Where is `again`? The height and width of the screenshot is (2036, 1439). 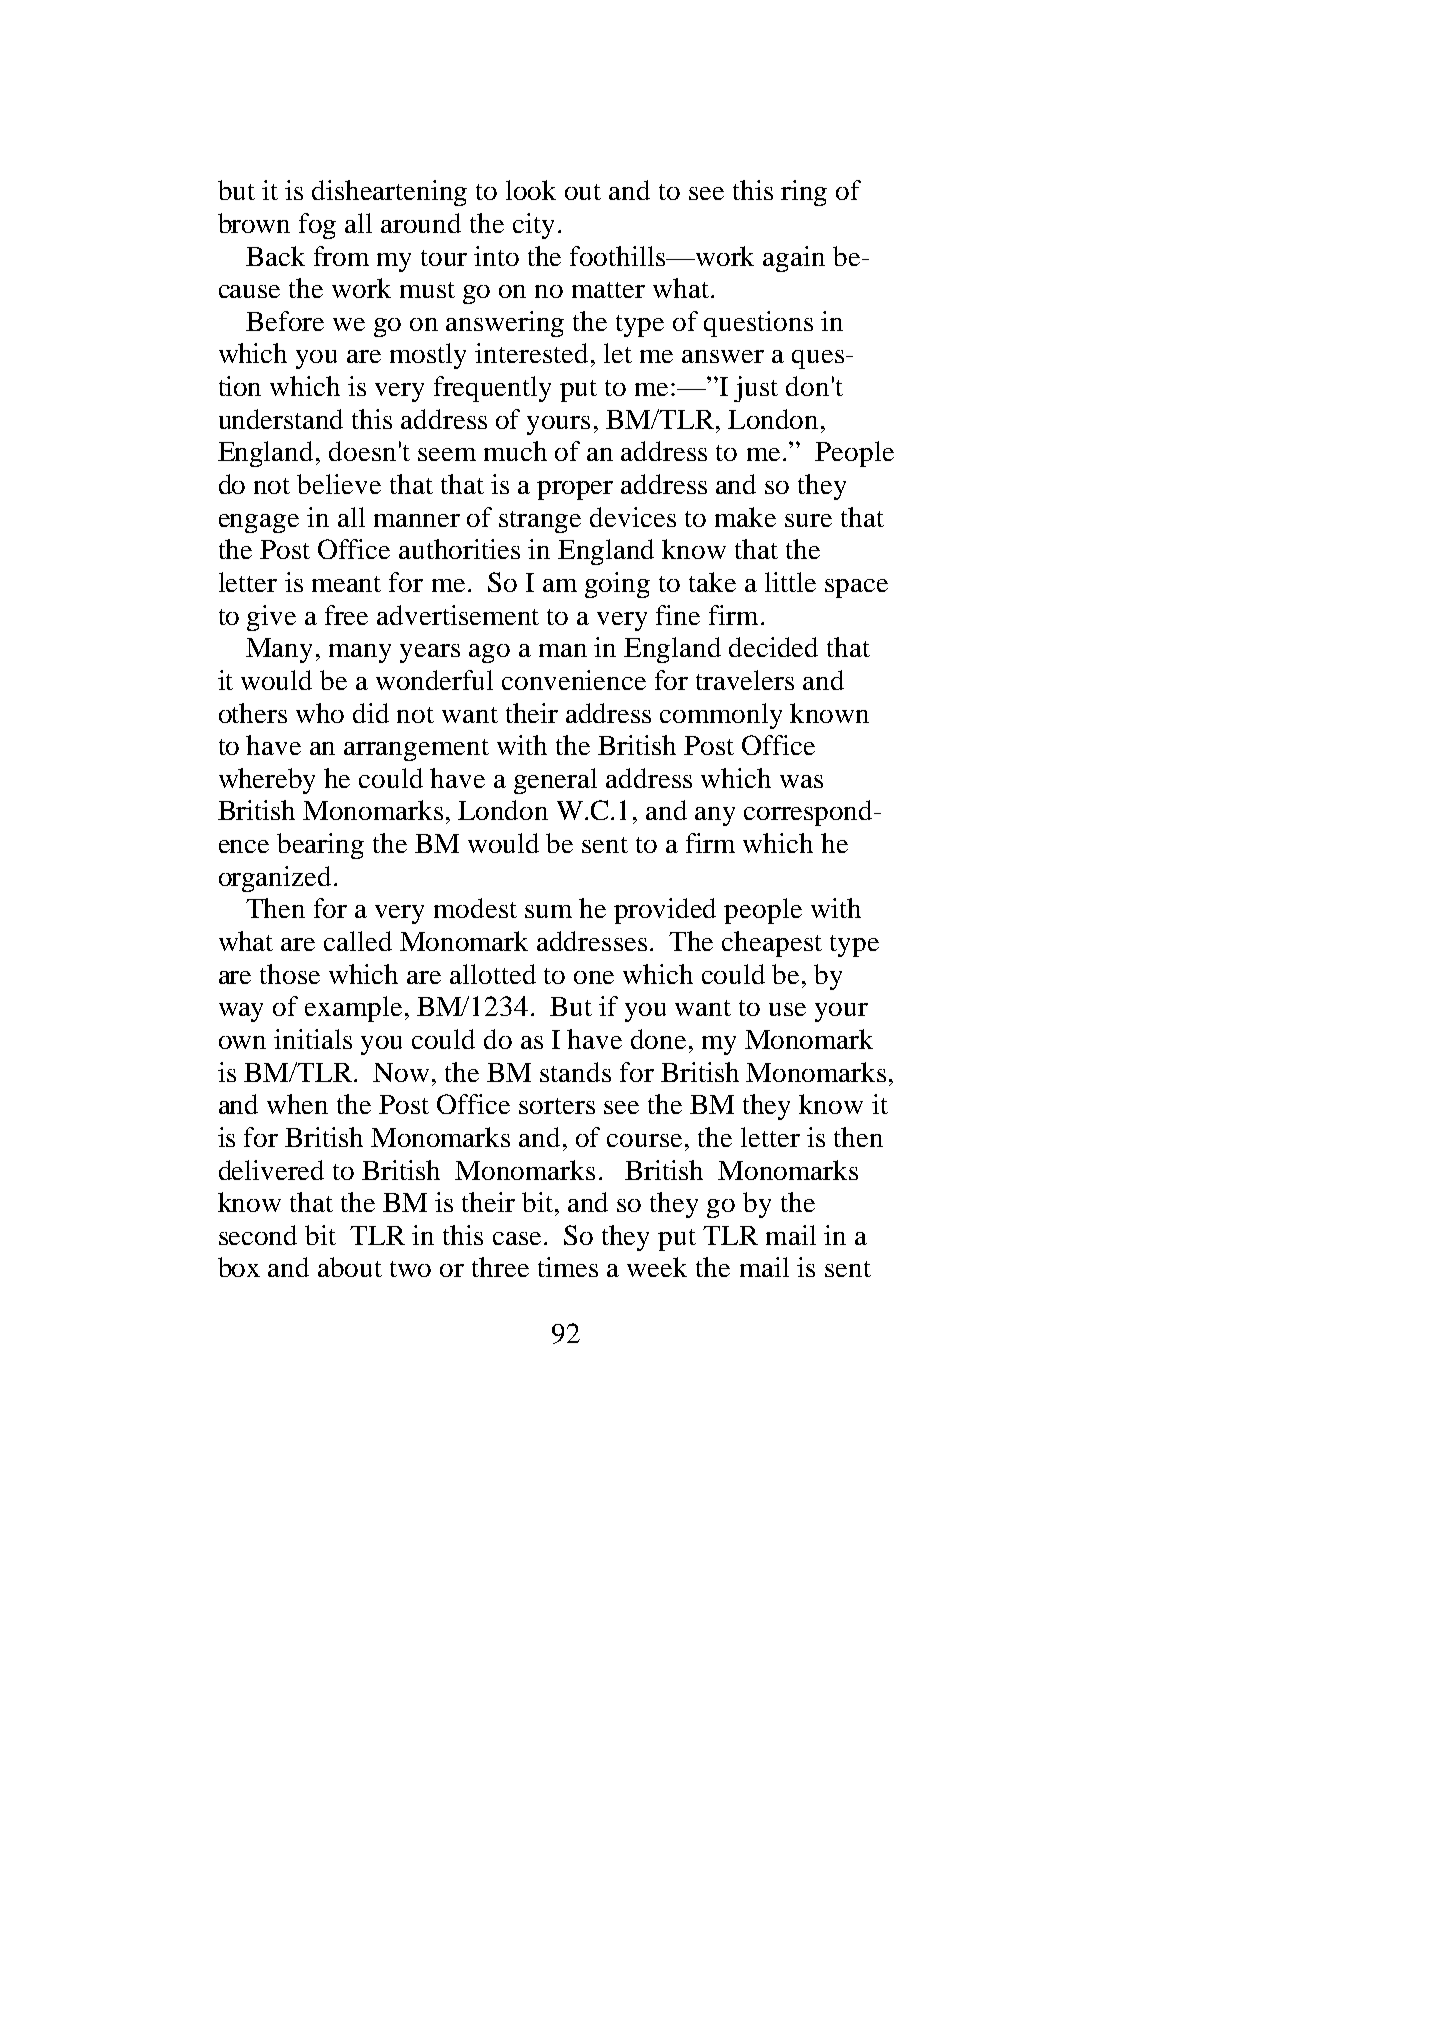 again is located at coordinates (794, 259).
